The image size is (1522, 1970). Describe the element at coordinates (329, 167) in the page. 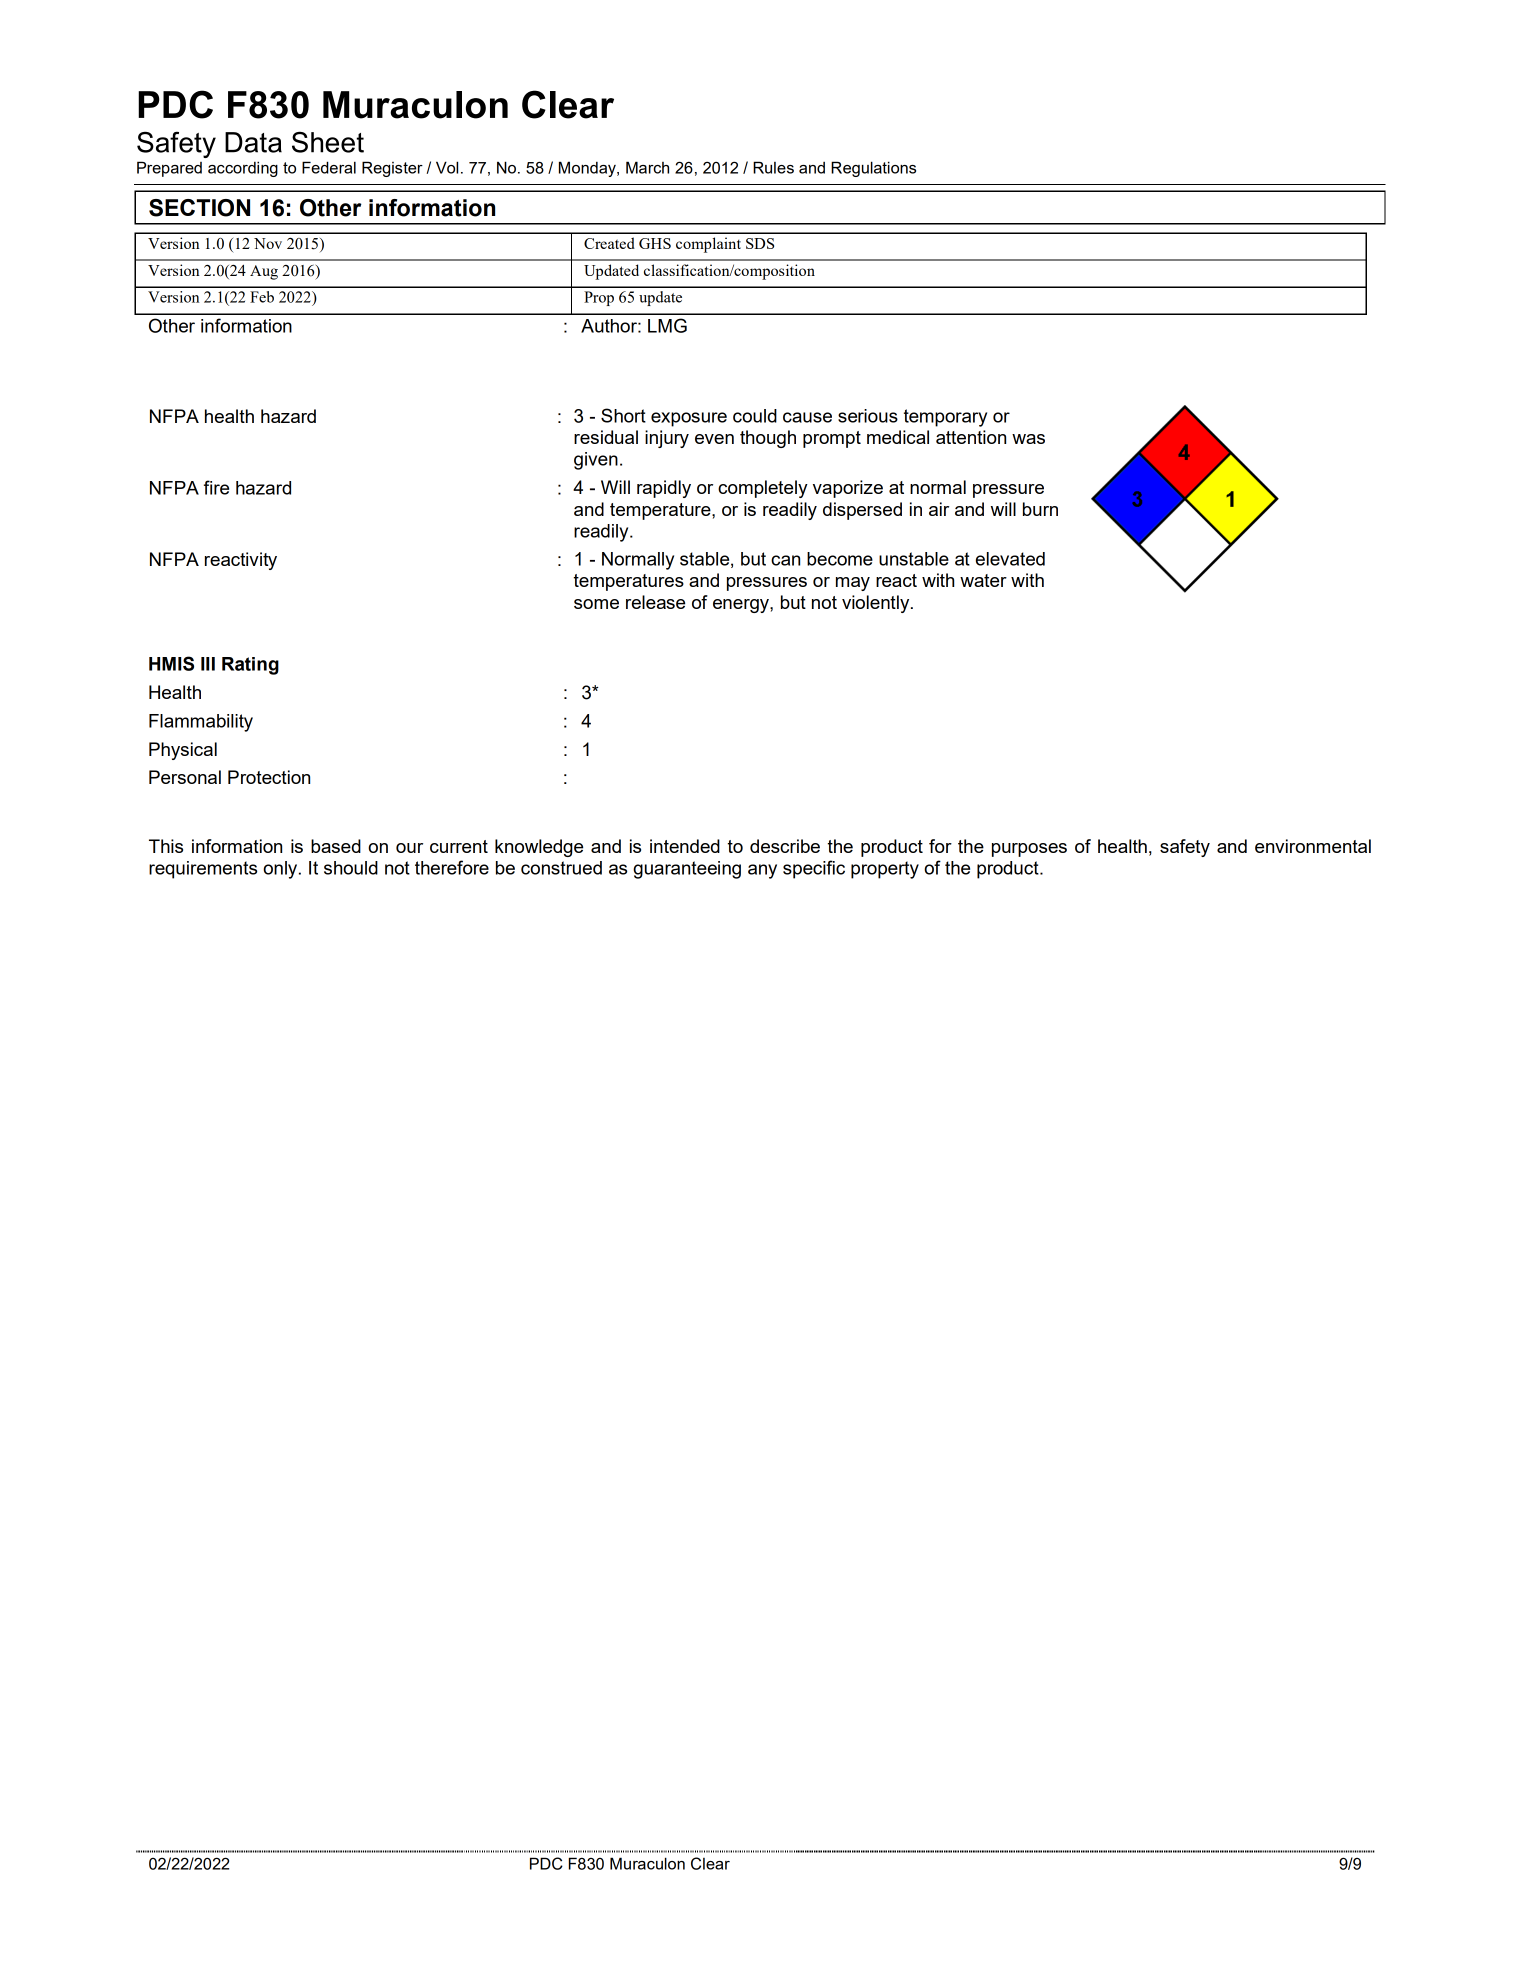

I see `Federal` at that location.
